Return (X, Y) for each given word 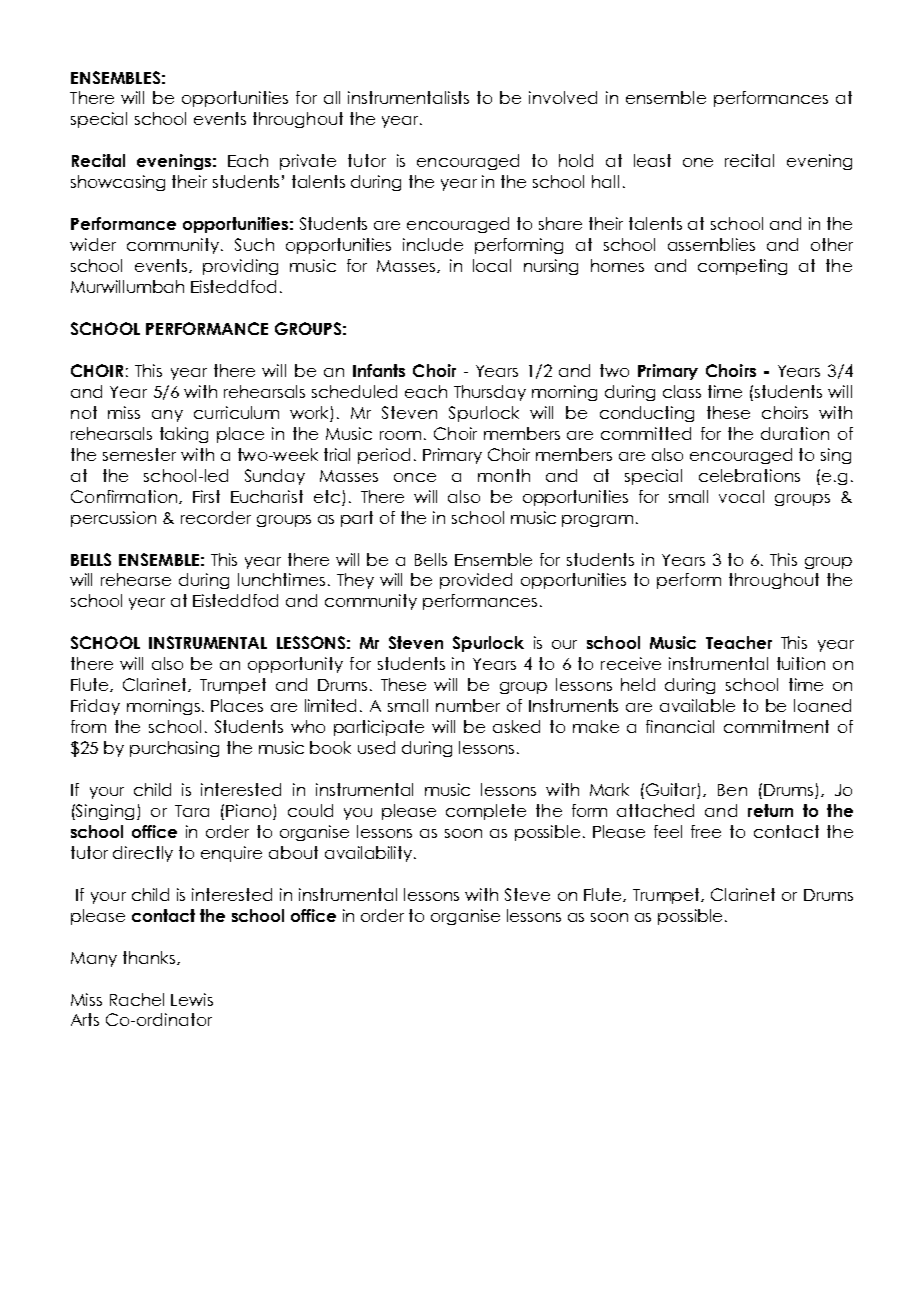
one (698, 162)
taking (184, 435)
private (308, 162)
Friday (95, 707)
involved (563, 97)
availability (370, 854)
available (697, 705)
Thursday (490, 393)
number (468, 705)
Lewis (192, 999)
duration (795, 433)
